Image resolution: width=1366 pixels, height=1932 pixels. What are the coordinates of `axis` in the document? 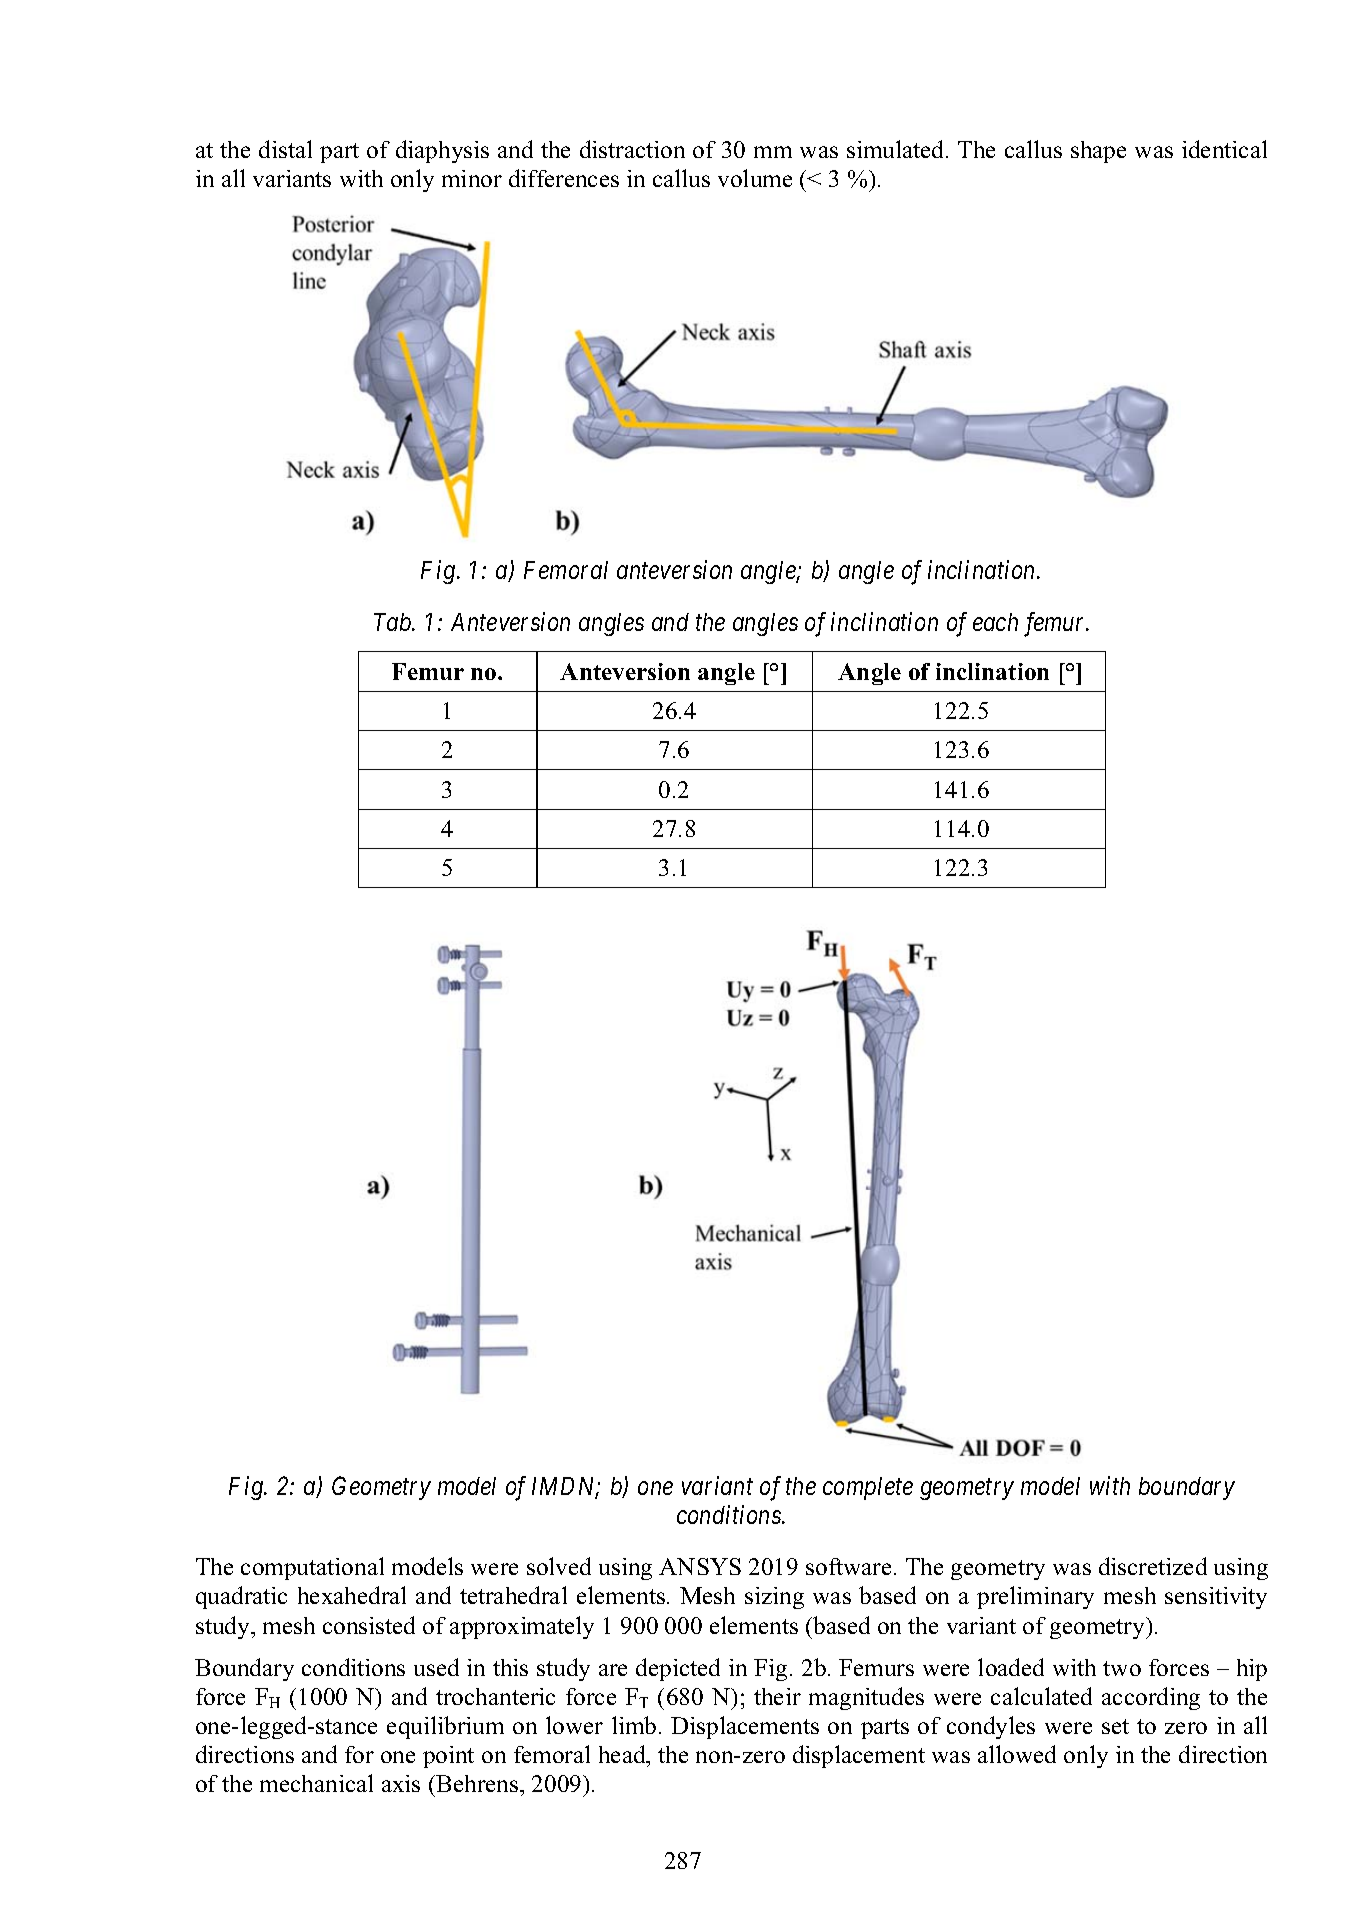 It's located at (401, 1783).
